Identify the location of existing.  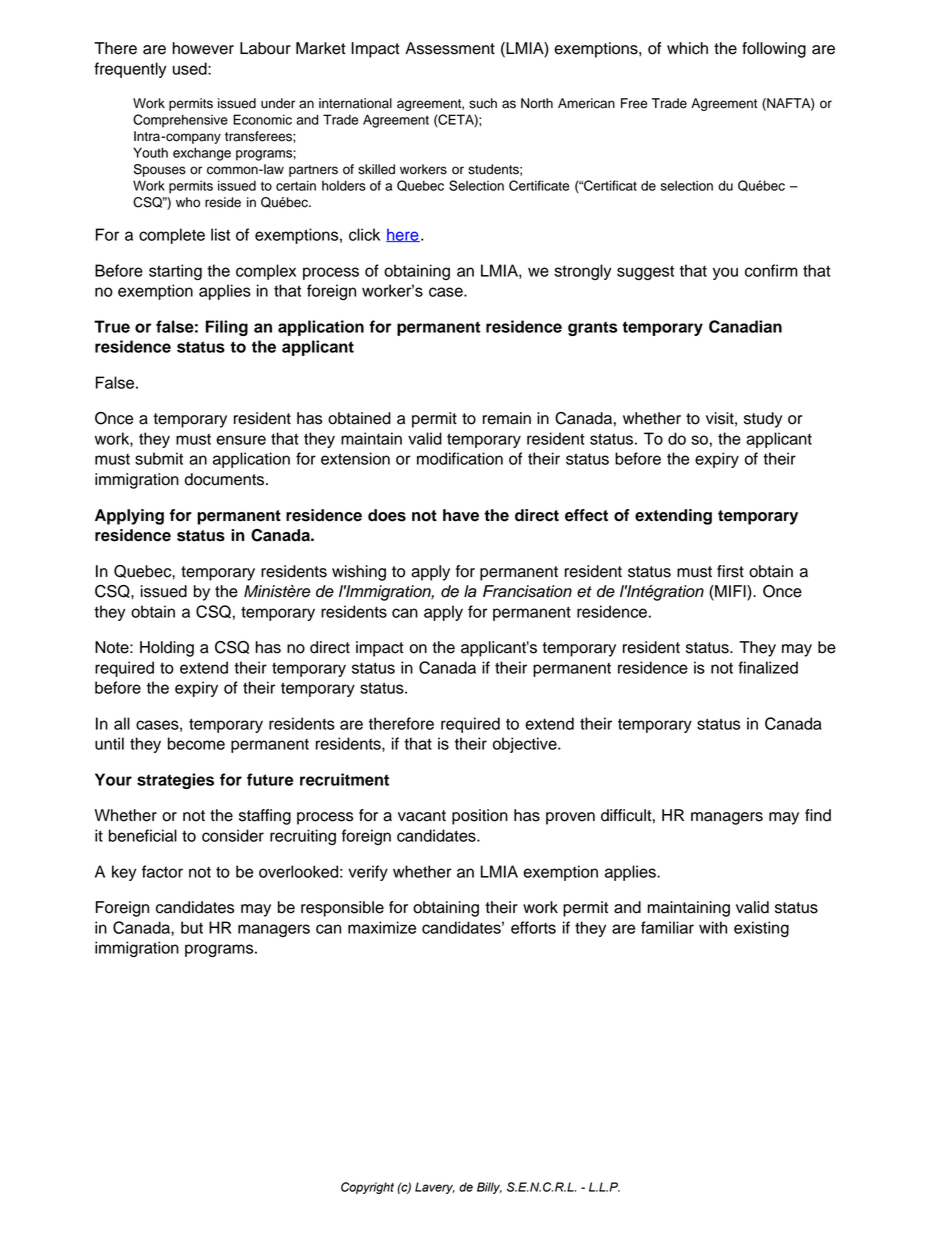
(761, 929).
